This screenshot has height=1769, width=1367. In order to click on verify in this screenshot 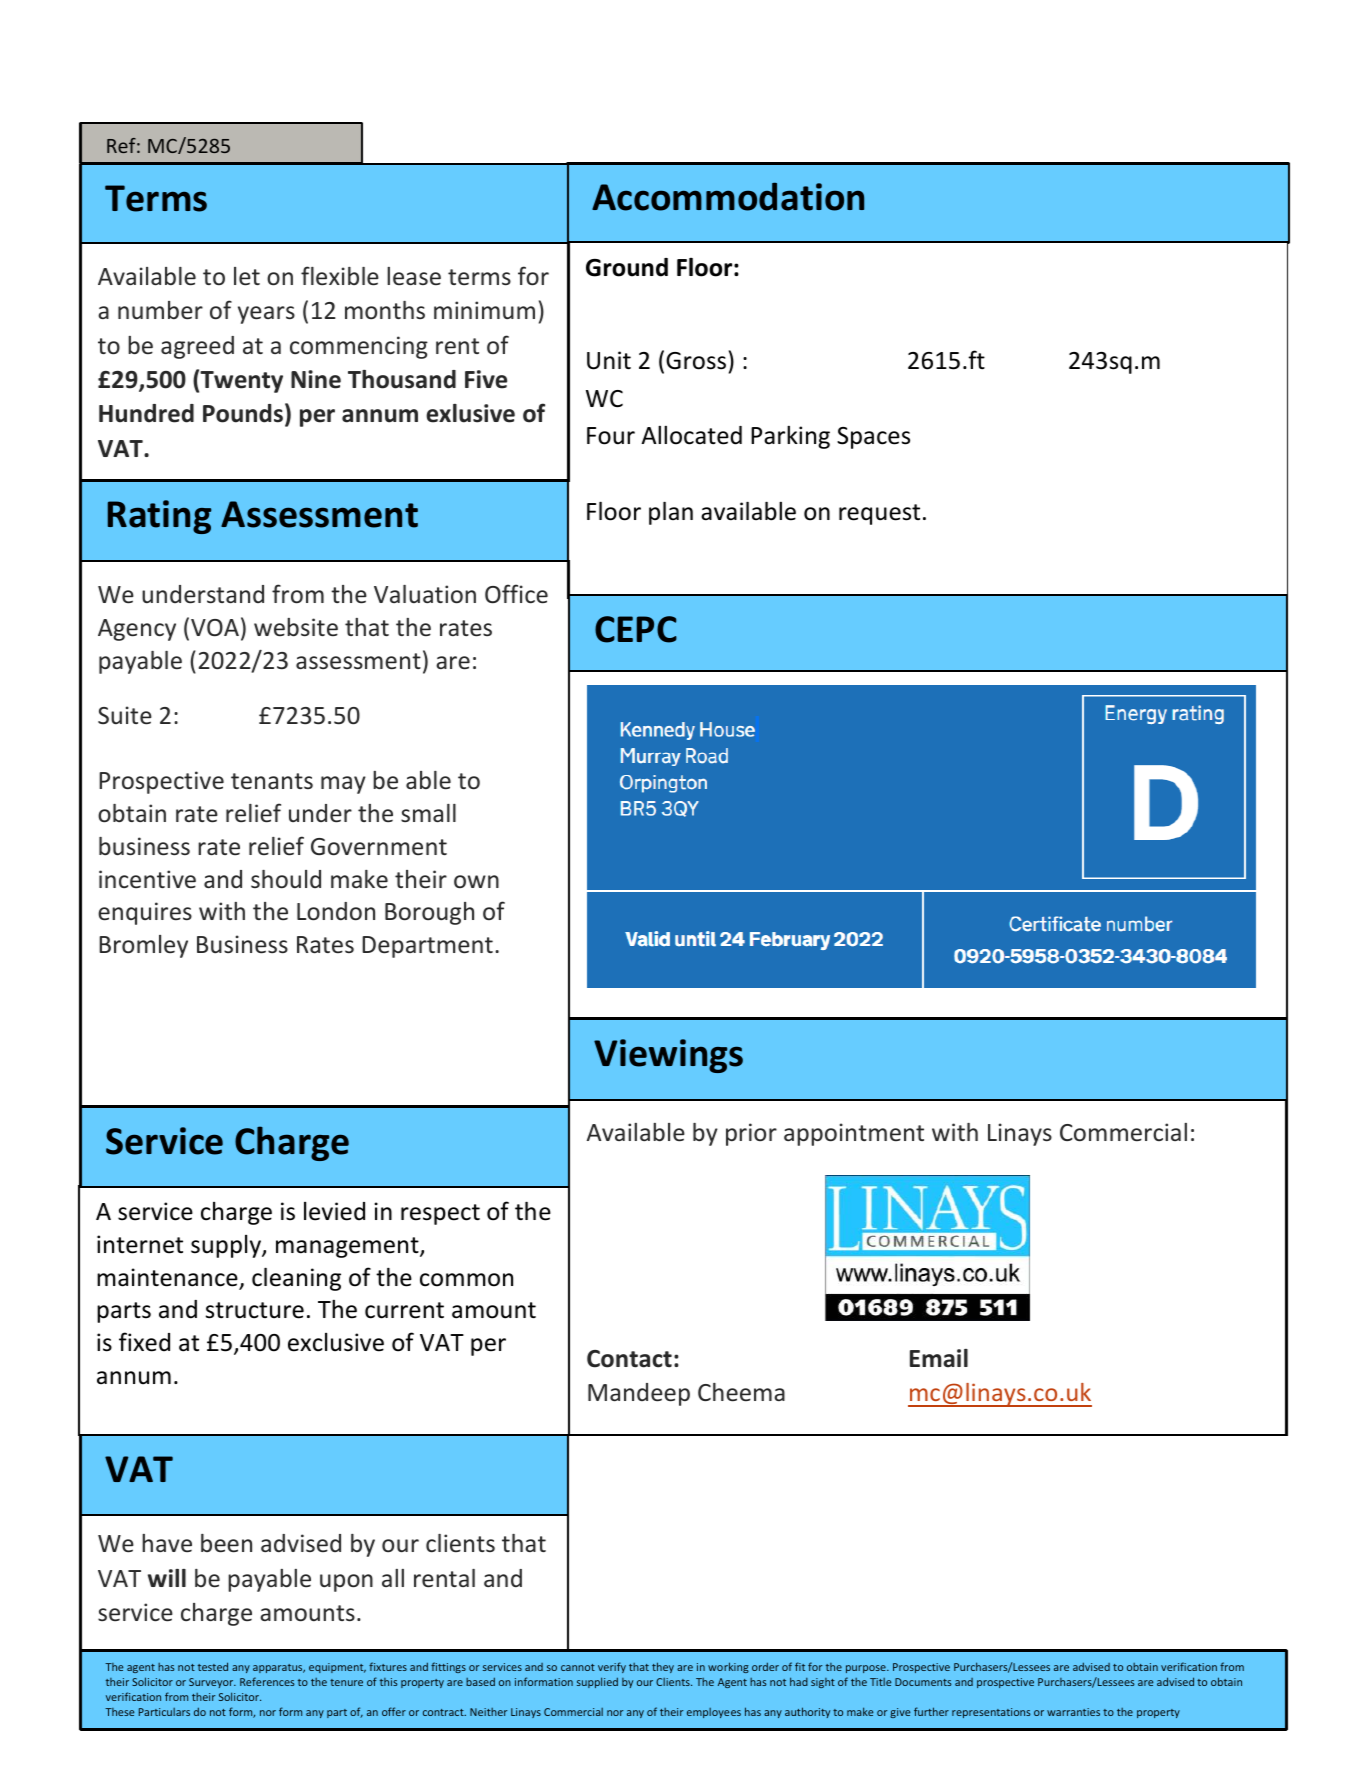, I will do `click(612, 1667)`.
